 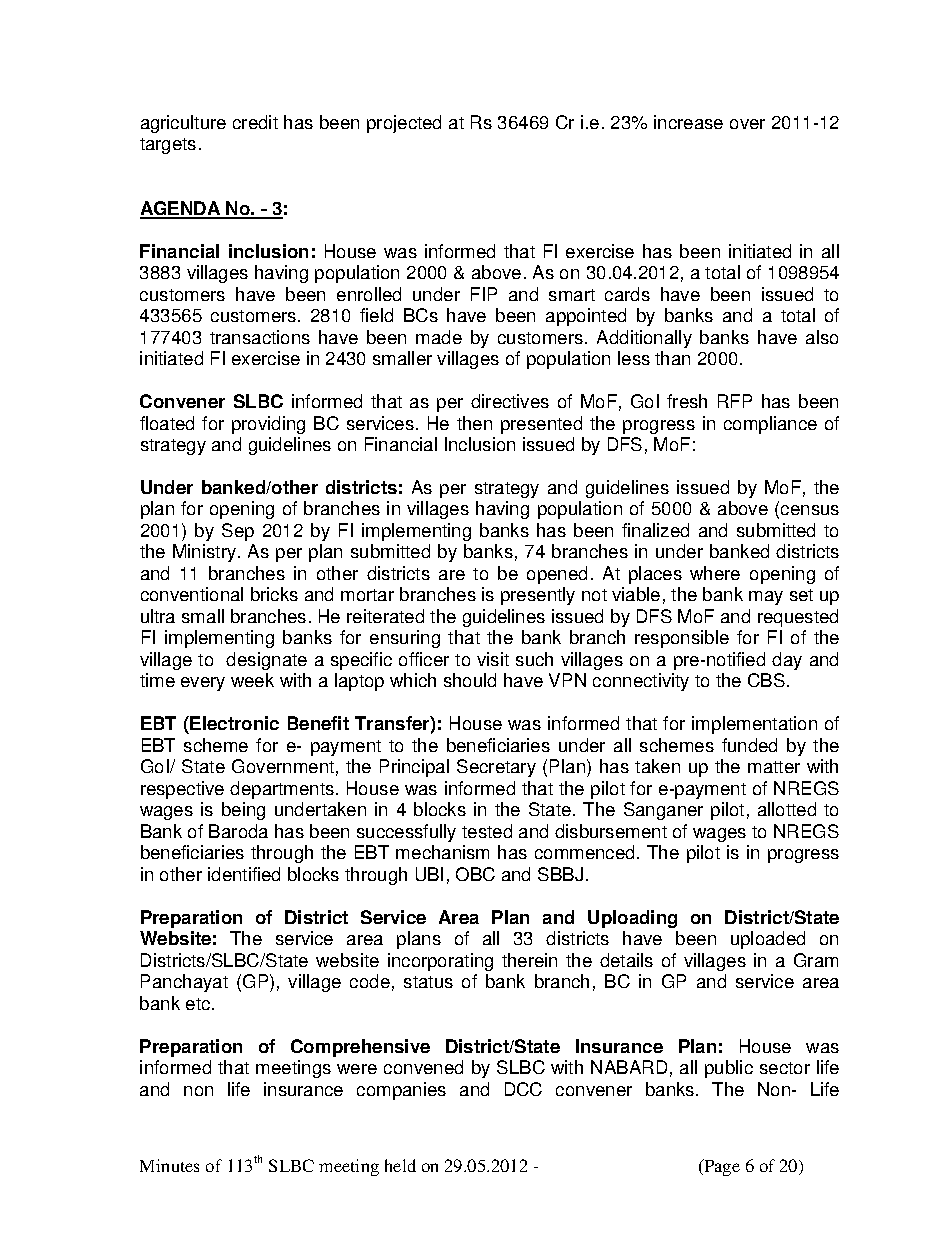 What do you see at coordinates (244, 874) in the document?
I see `identified` at bounding box center [244, 874].
